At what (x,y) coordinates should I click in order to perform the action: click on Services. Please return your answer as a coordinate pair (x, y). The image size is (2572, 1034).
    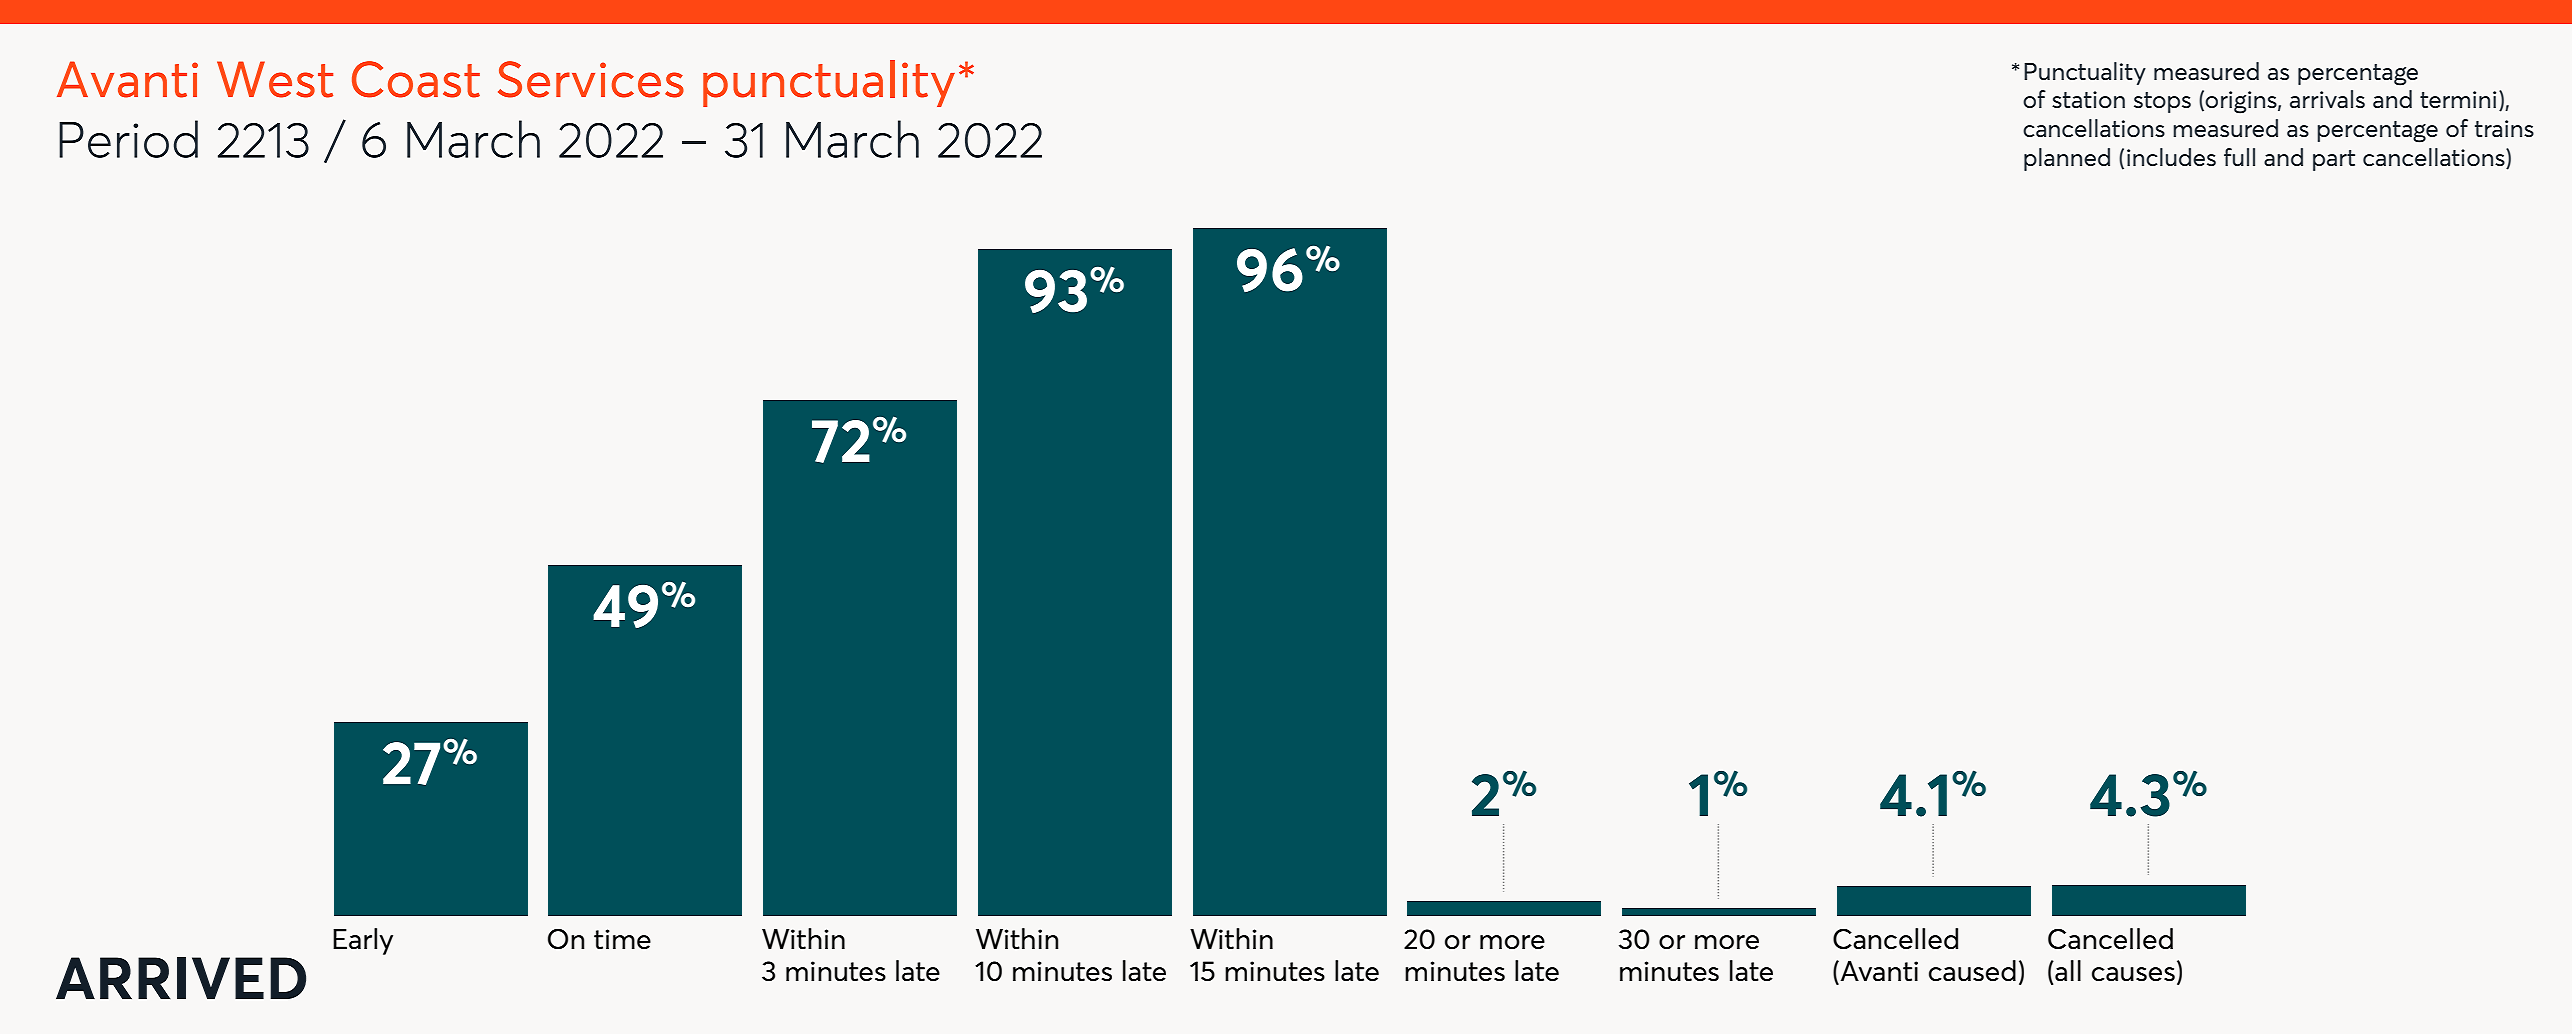
    Looking at the image, I should click on (591, 79).
